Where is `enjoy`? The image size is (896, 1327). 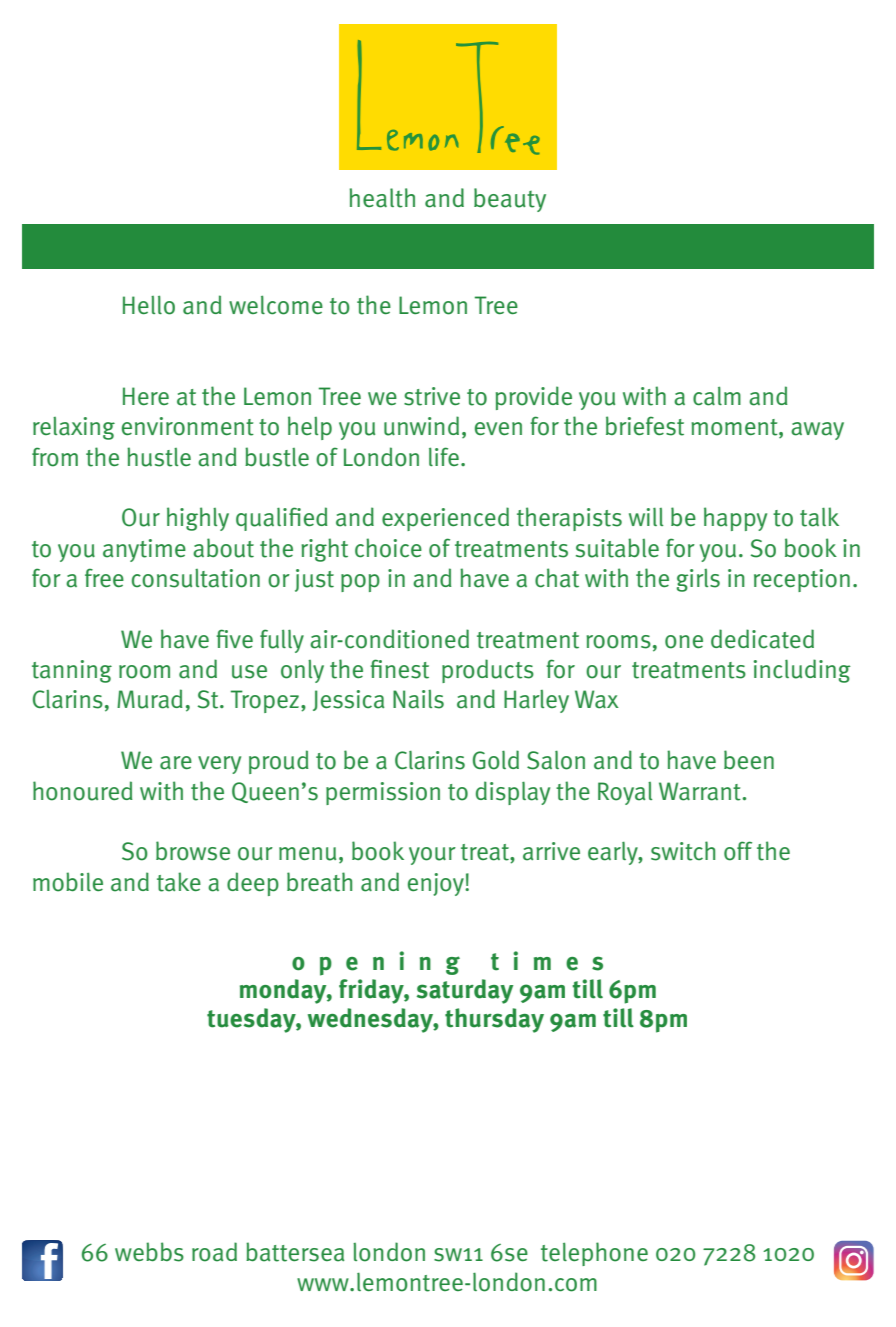 enjoy is located at coordinates (437, 884).
